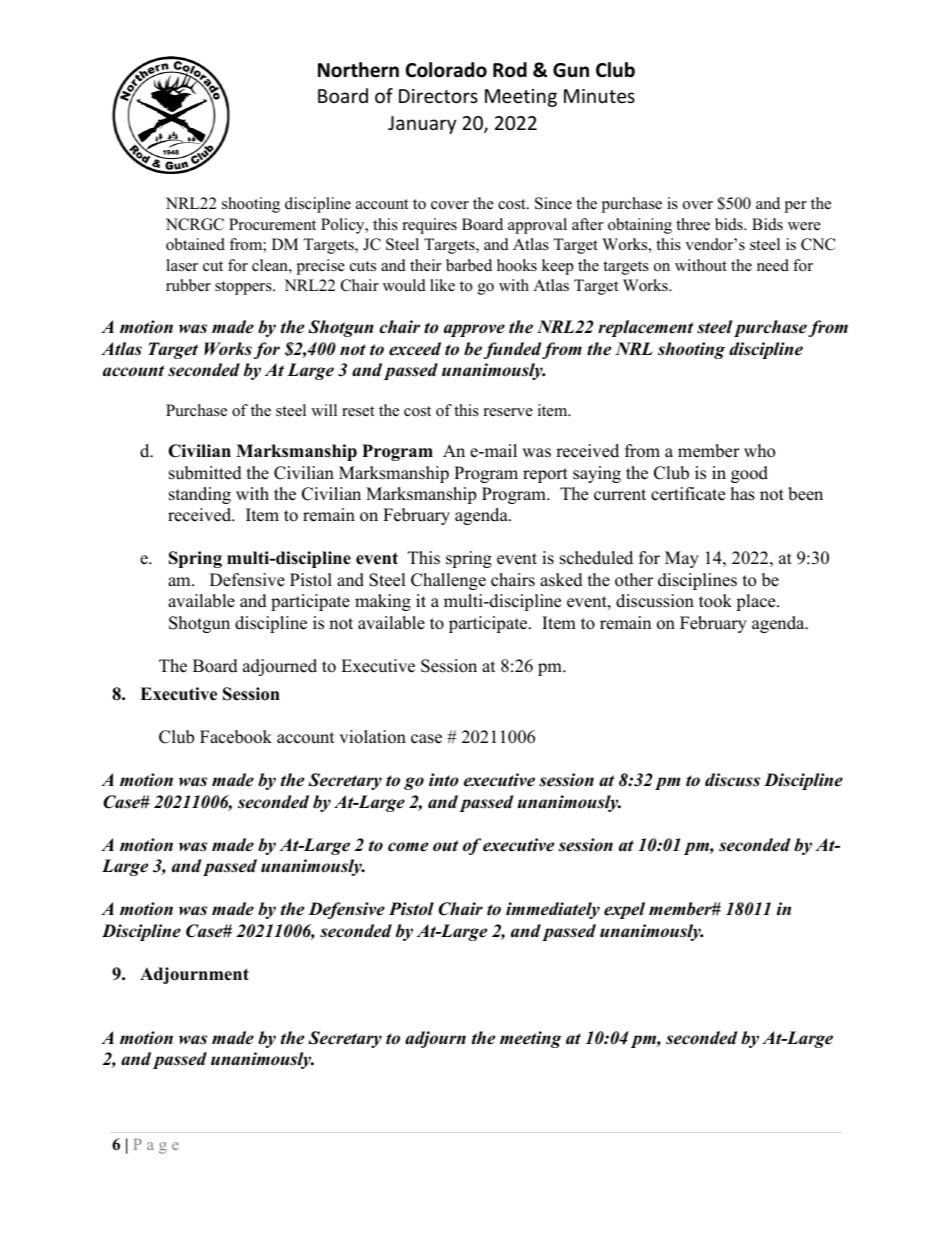 This screenshot has width=952, height=1233. What do you see at coordinates (599, 96) in the screenshot?
I see `Minutes` at bounding box center [599, 96].
